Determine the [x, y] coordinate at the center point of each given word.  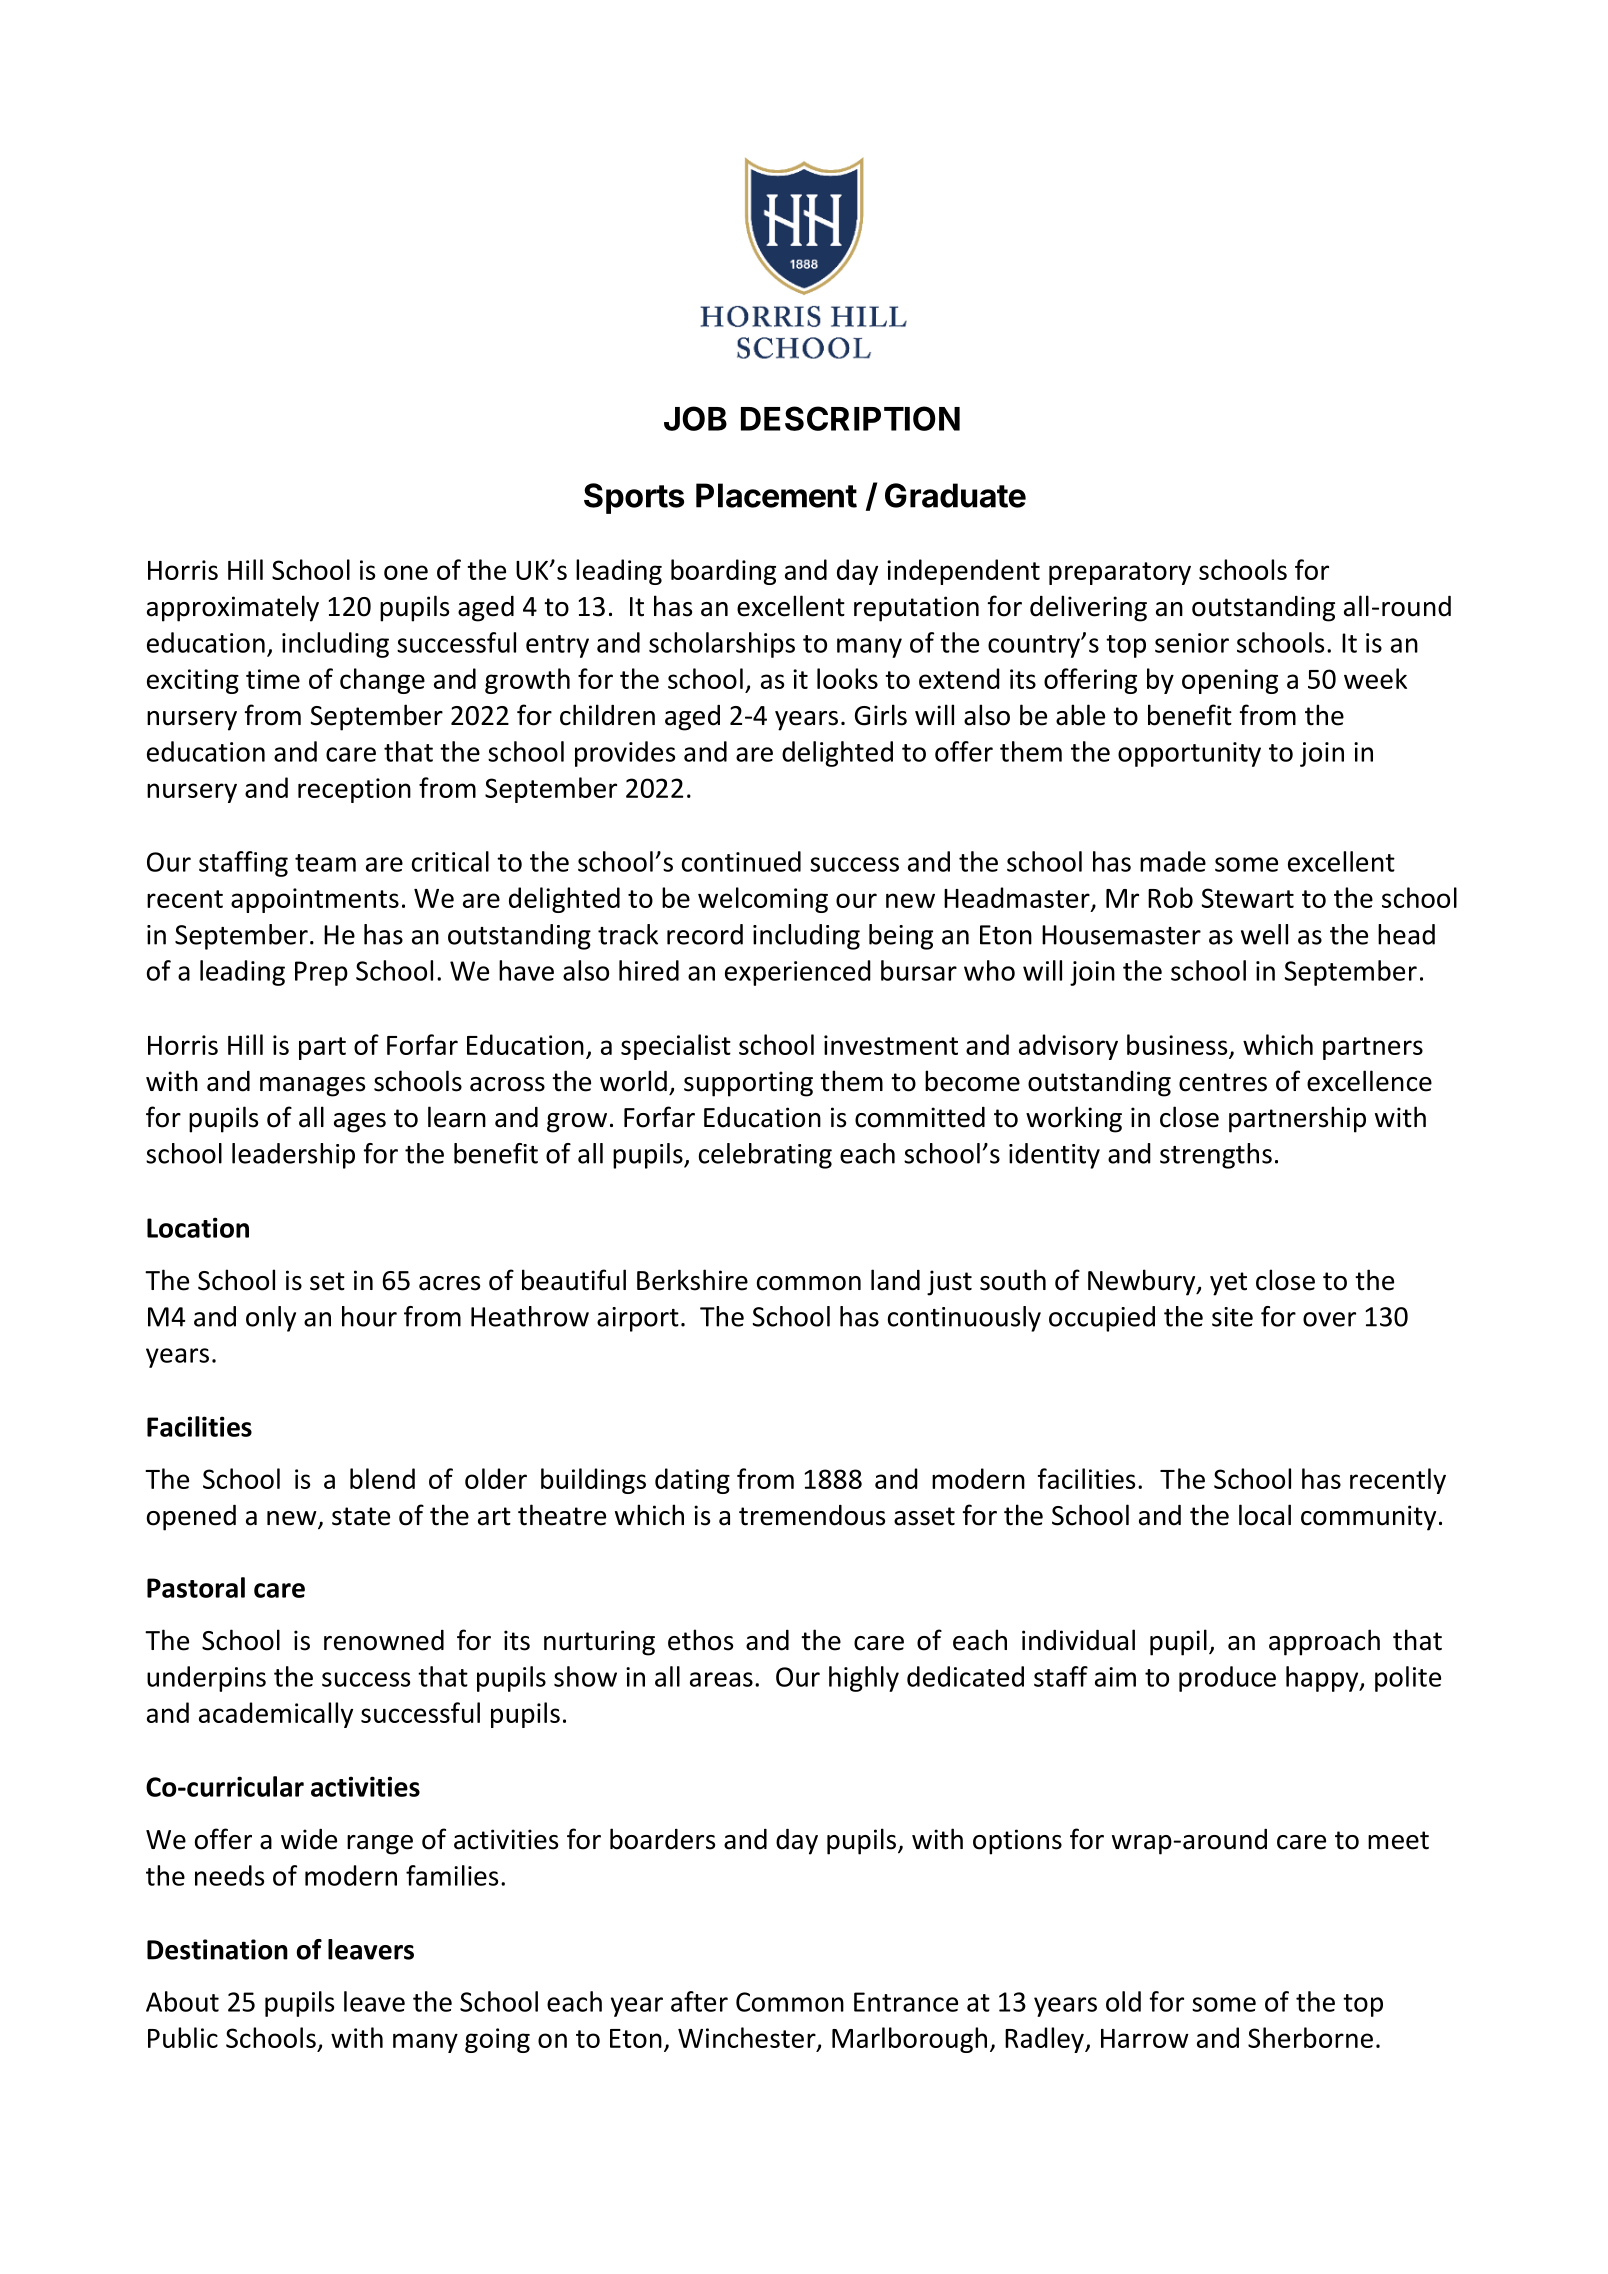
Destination [217, 1949]
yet [1228, 1284]
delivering [1088, 608]
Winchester [748, 2038]
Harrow [1145, 2038]
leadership [293, 1156]
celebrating [765, 1156]
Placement [776, 495]
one [406, 572]
